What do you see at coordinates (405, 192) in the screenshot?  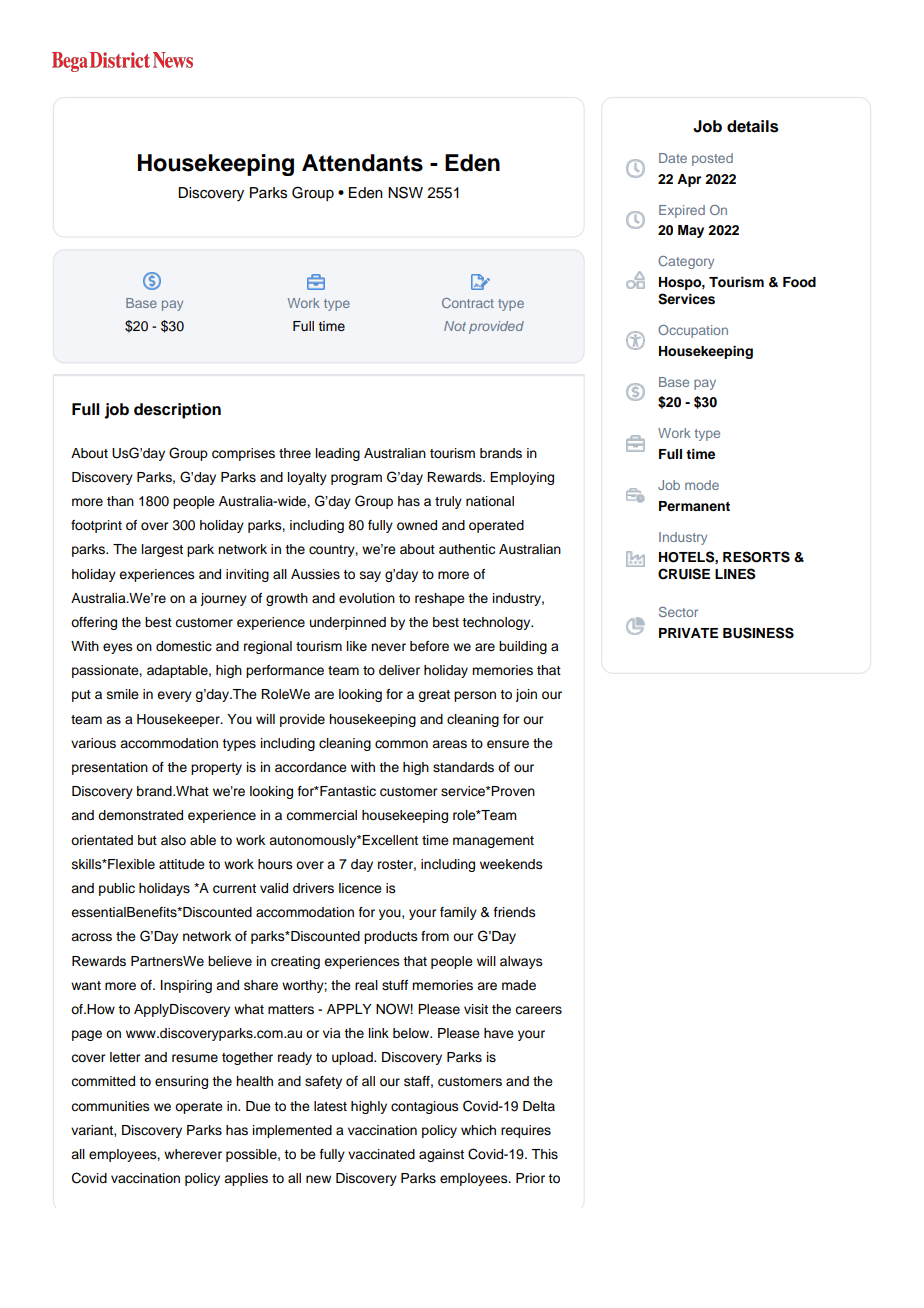 I see `NSW` at bounding box center [405, 192].
